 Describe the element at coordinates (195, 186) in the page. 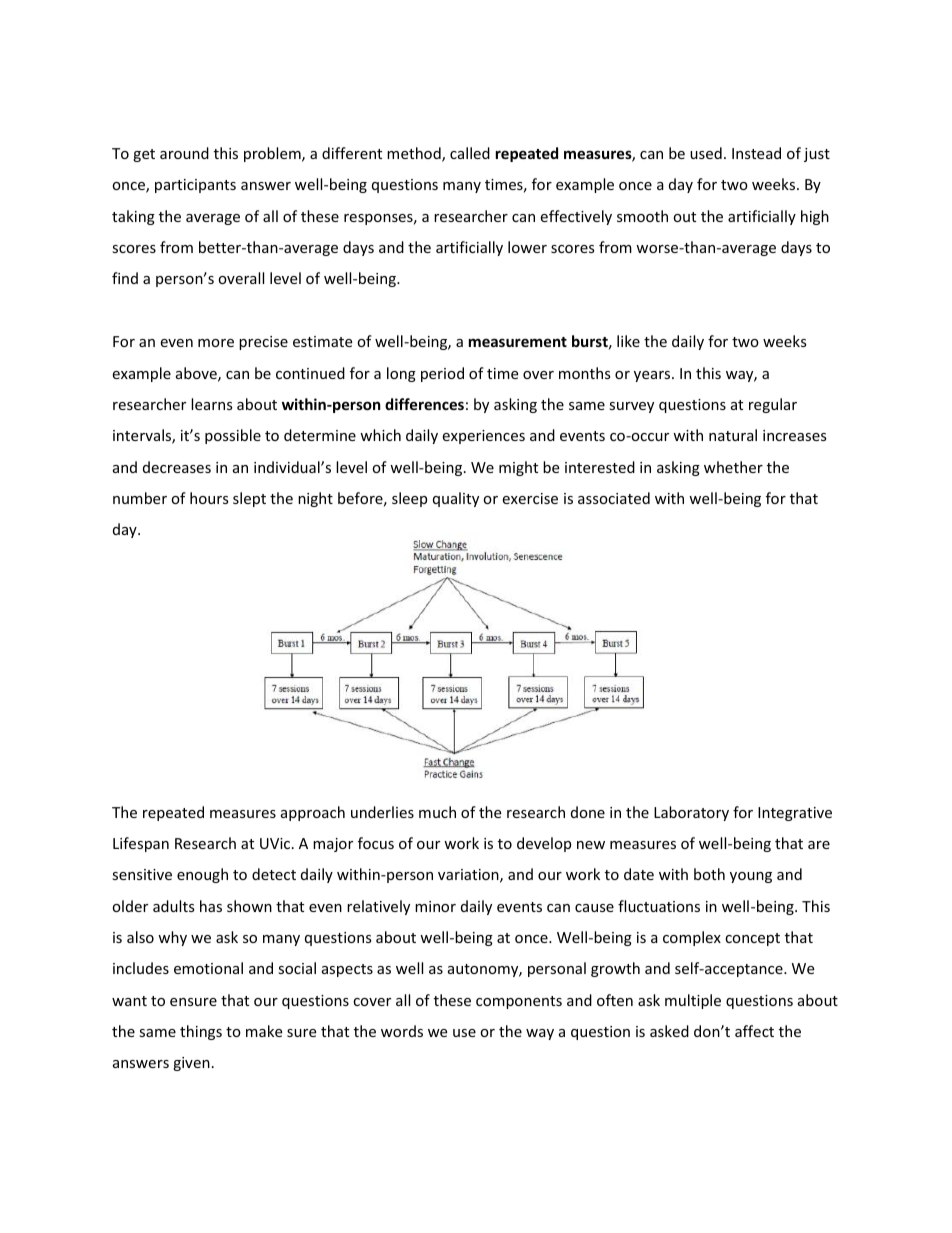

I see `participants` at that location.
